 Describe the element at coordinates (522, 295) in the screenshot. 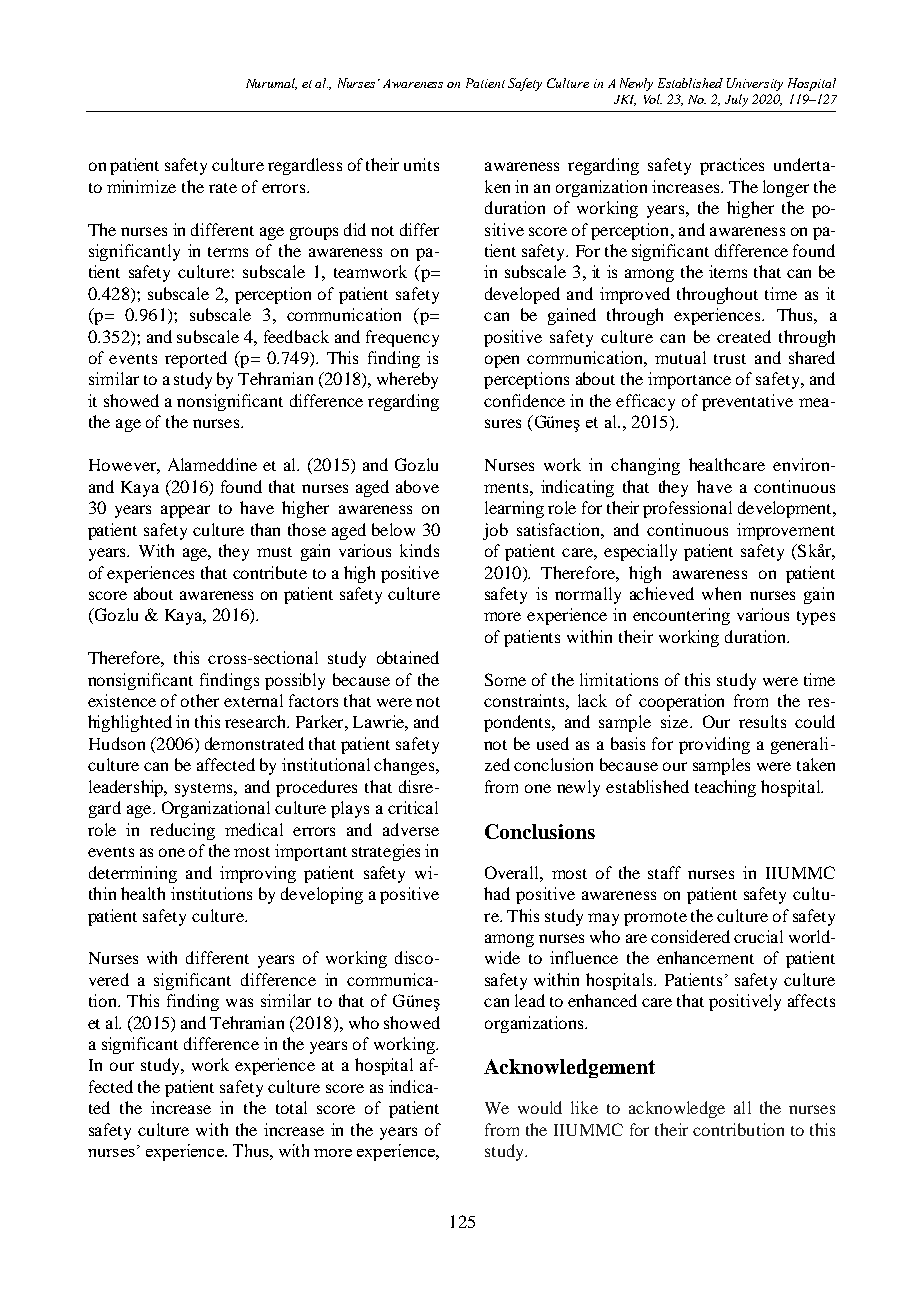

I see `developed` at that location.
